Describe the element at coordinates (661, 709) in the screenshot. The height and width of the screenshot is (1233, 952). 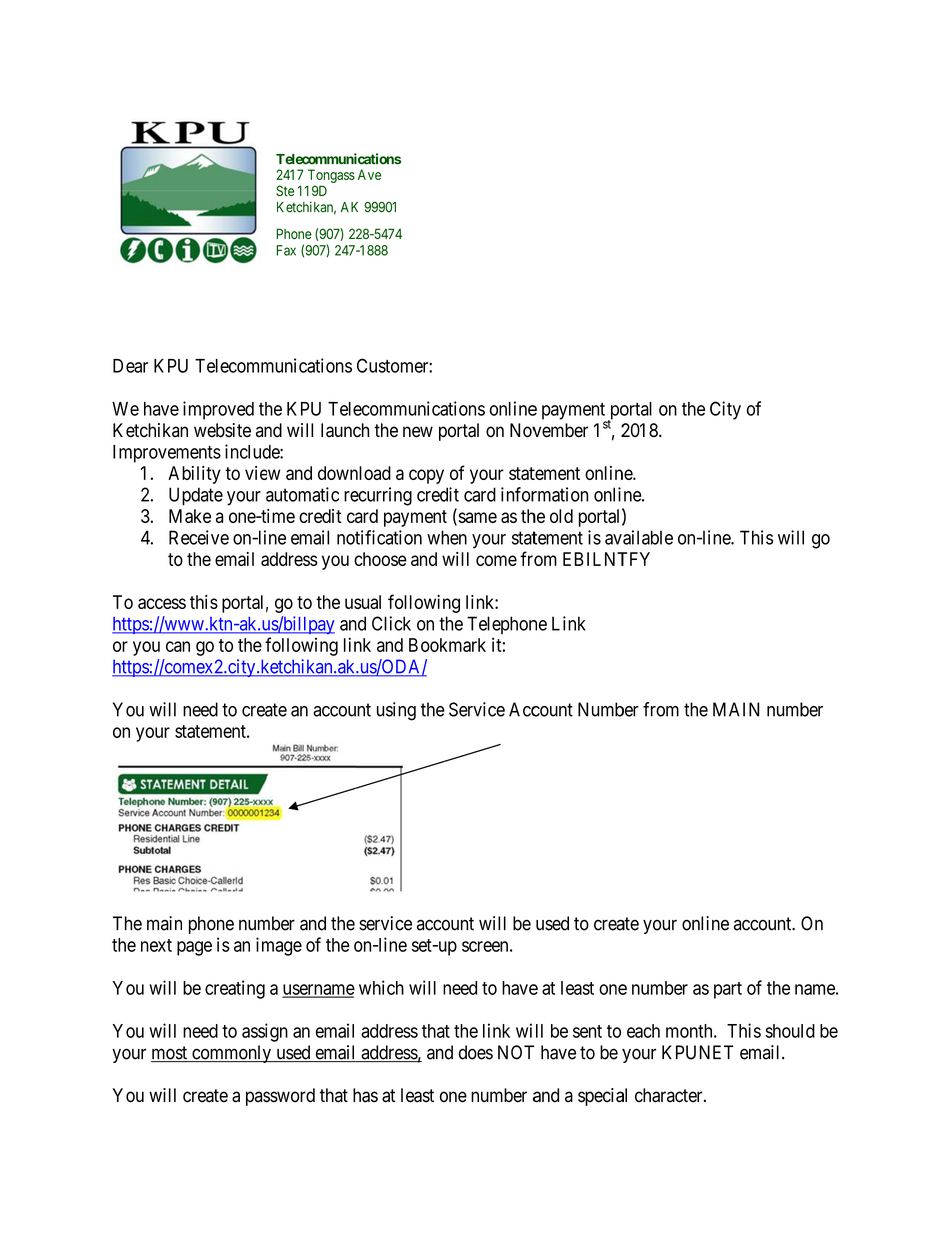
I see `from` at that location.
